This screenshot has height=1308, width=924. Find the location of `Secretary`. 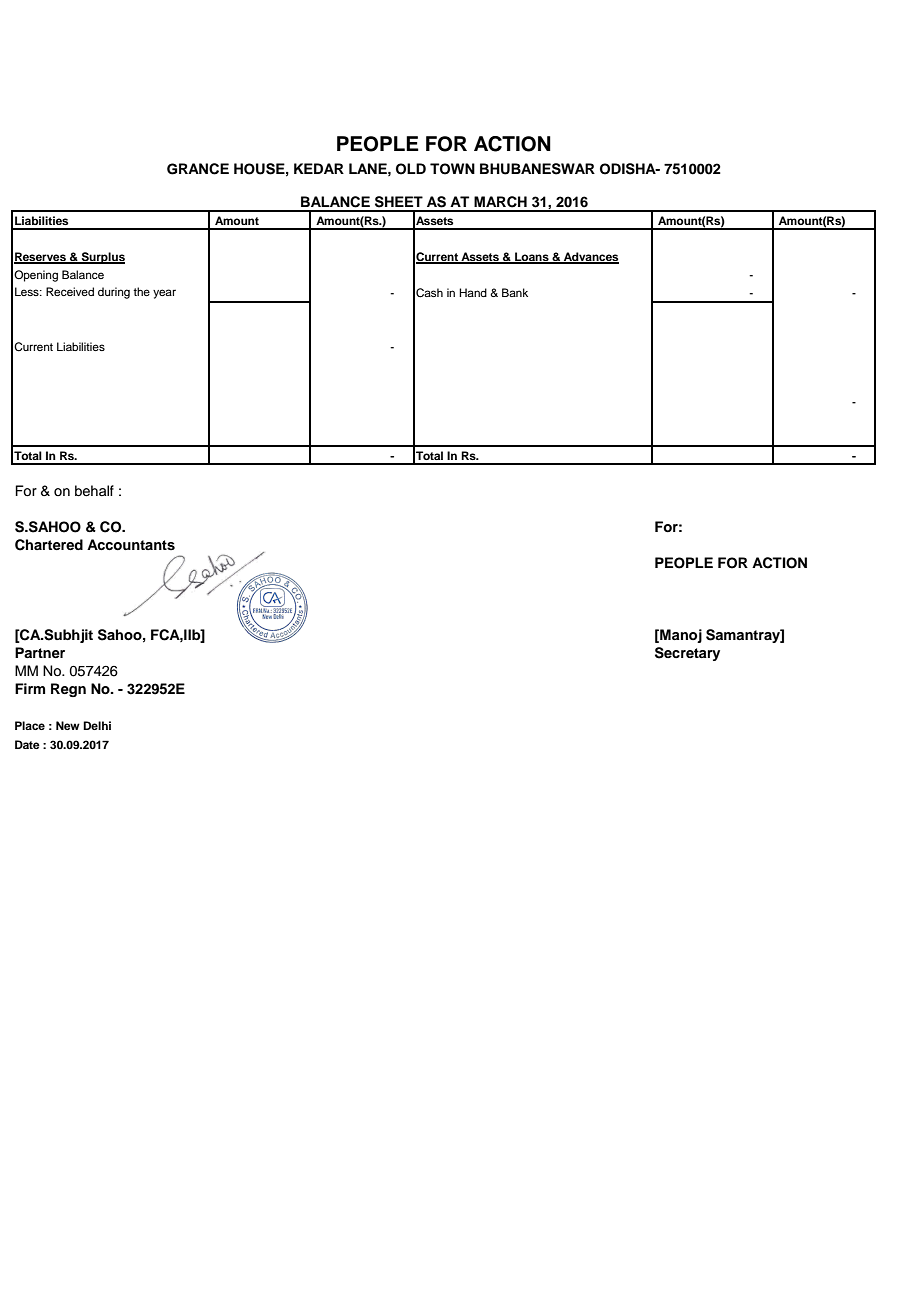

Secretary is located at coordinates (687, 654).
